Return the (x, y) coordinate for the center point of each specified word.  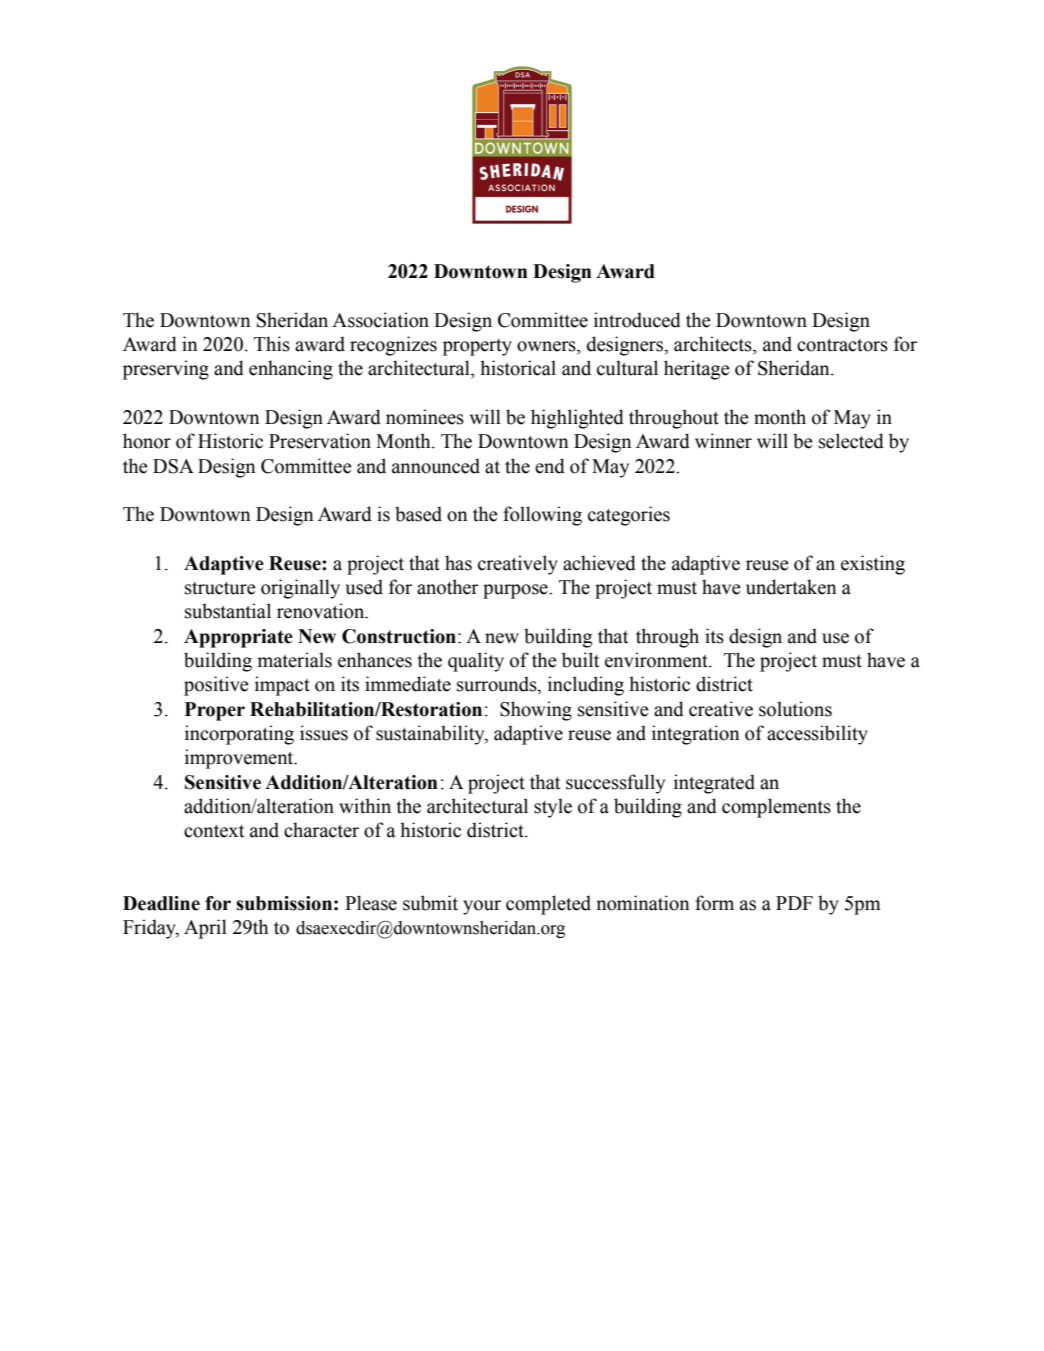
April (205, 929)
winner (723, 441)
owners (547, 346)
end (550, 466)
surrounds (498, 685)
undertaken (791, 587)
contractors (842, 345)
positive (216, 686)
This (272, 344)
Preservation (320, 441)
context (214, 831)
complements (776, 808)
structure (220, 588)
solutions (795, 709)
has (458, 563)
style (553, 808)
